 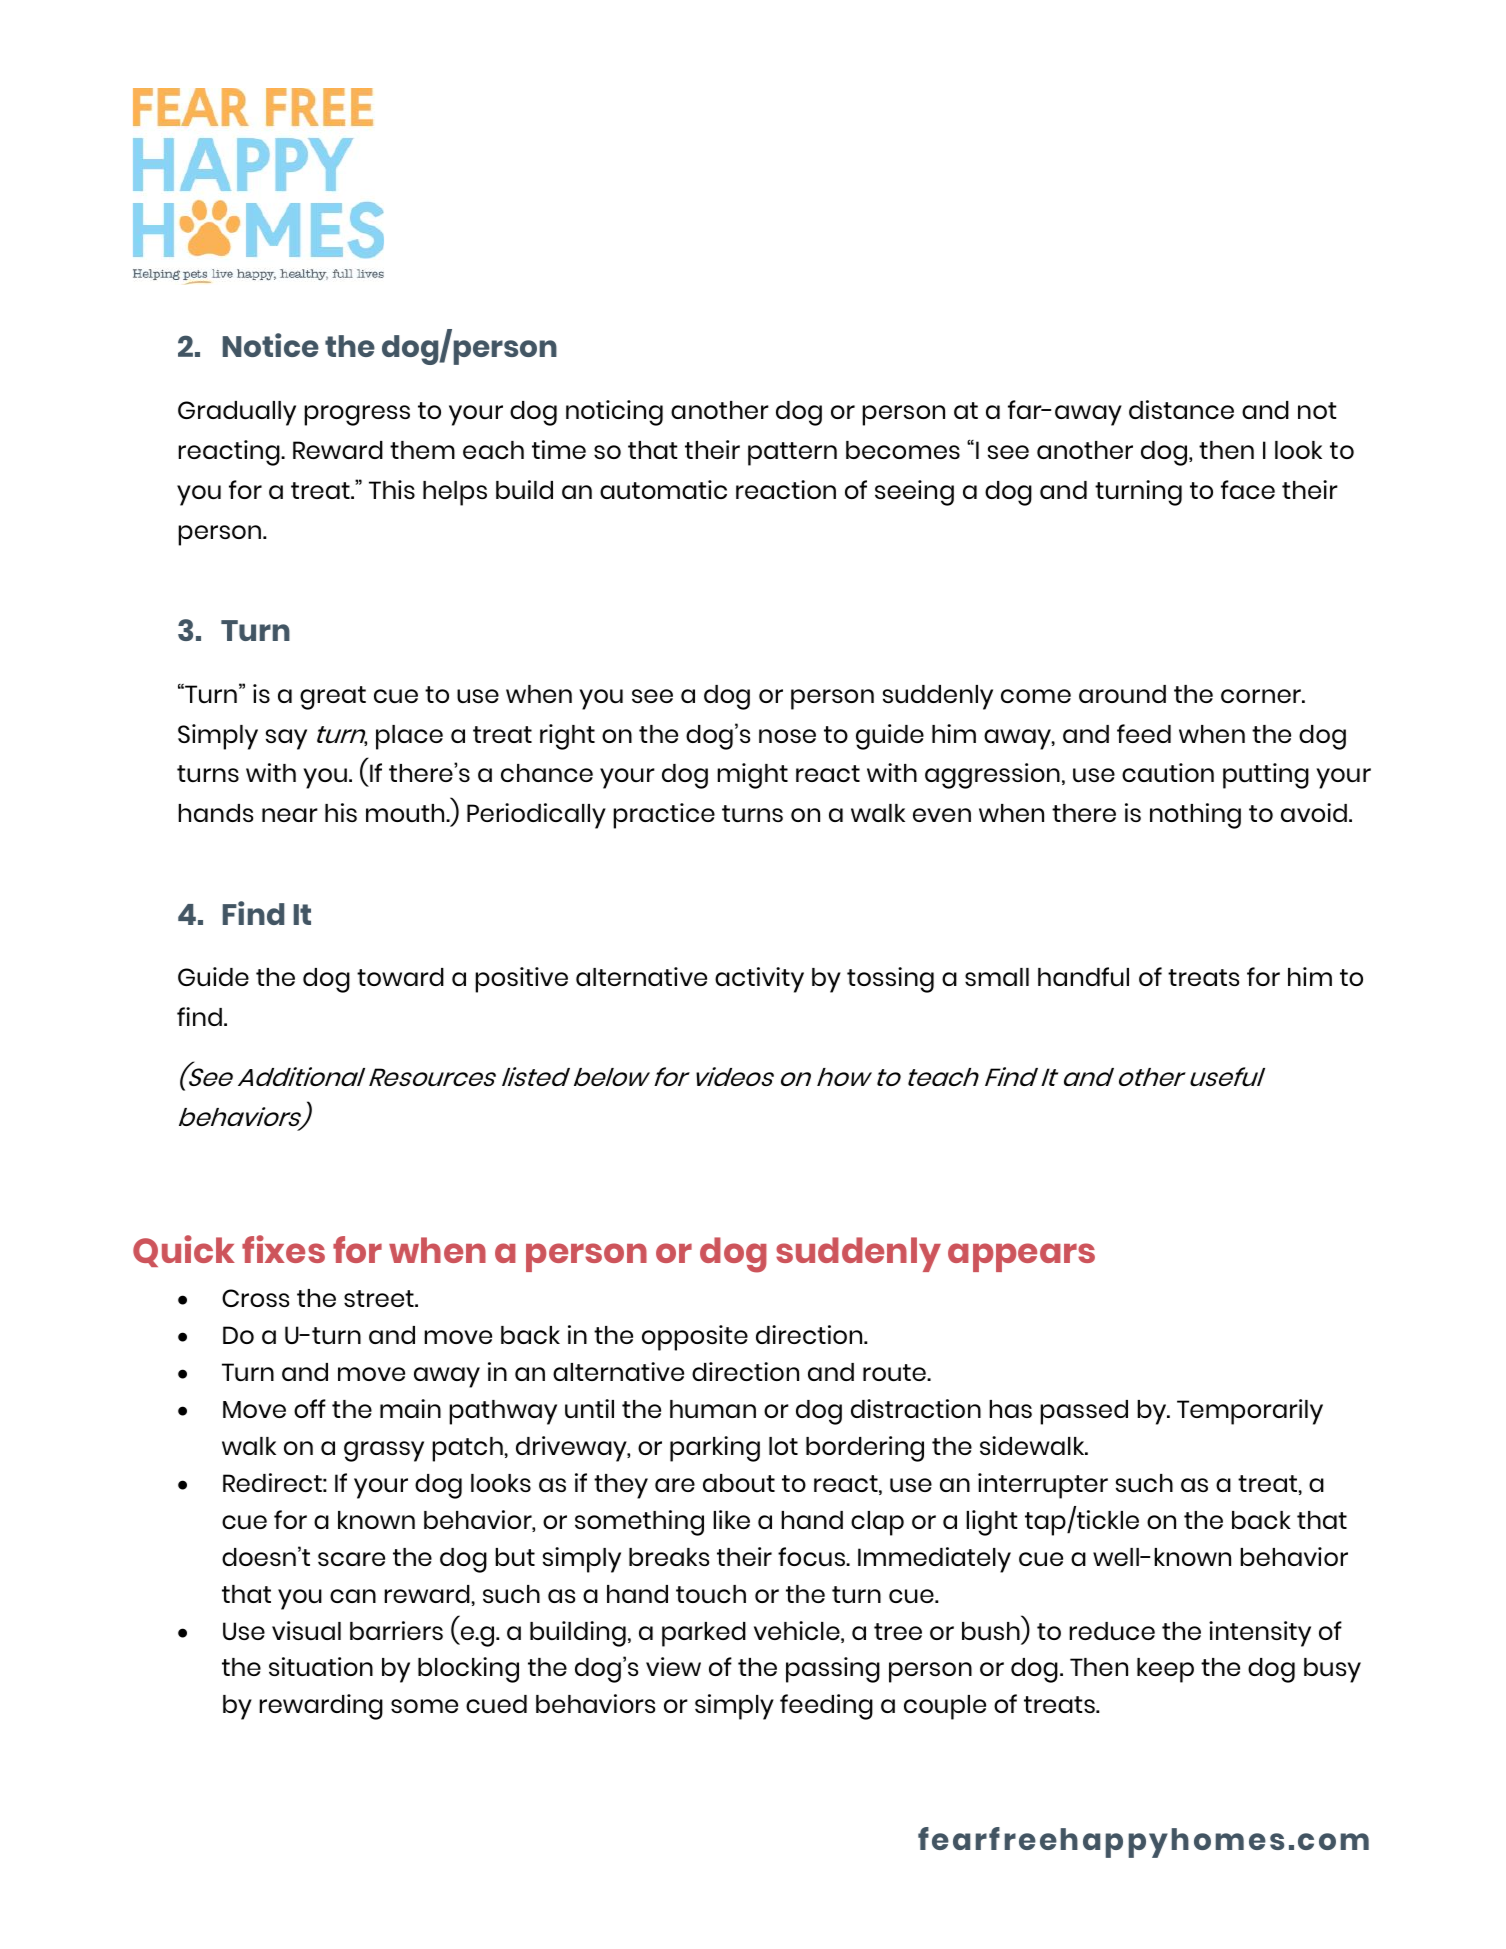 I want to click on distance, so click(x=1181, y=409).
